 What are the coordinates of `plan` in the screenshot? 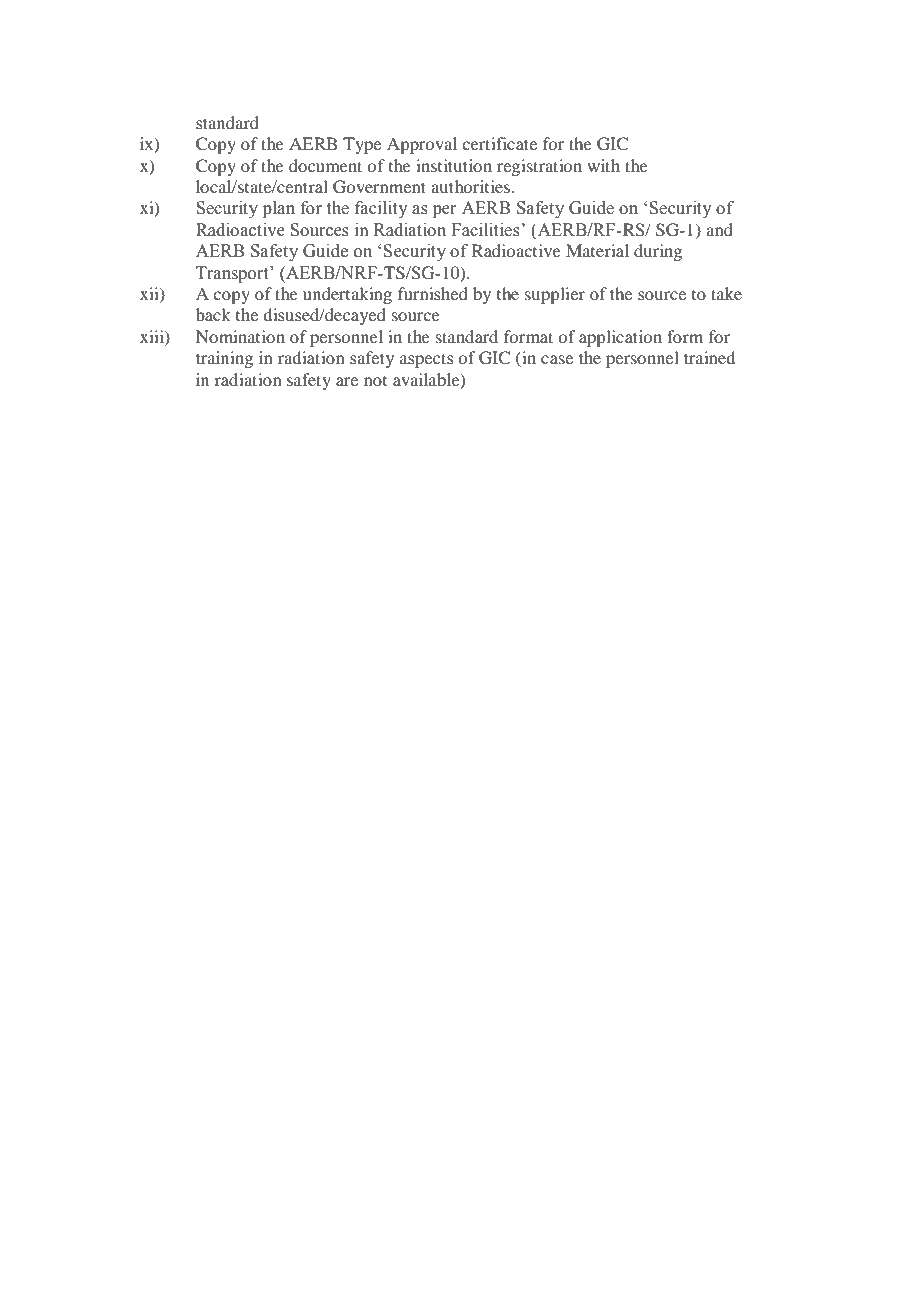 It's located at (279, 209).
